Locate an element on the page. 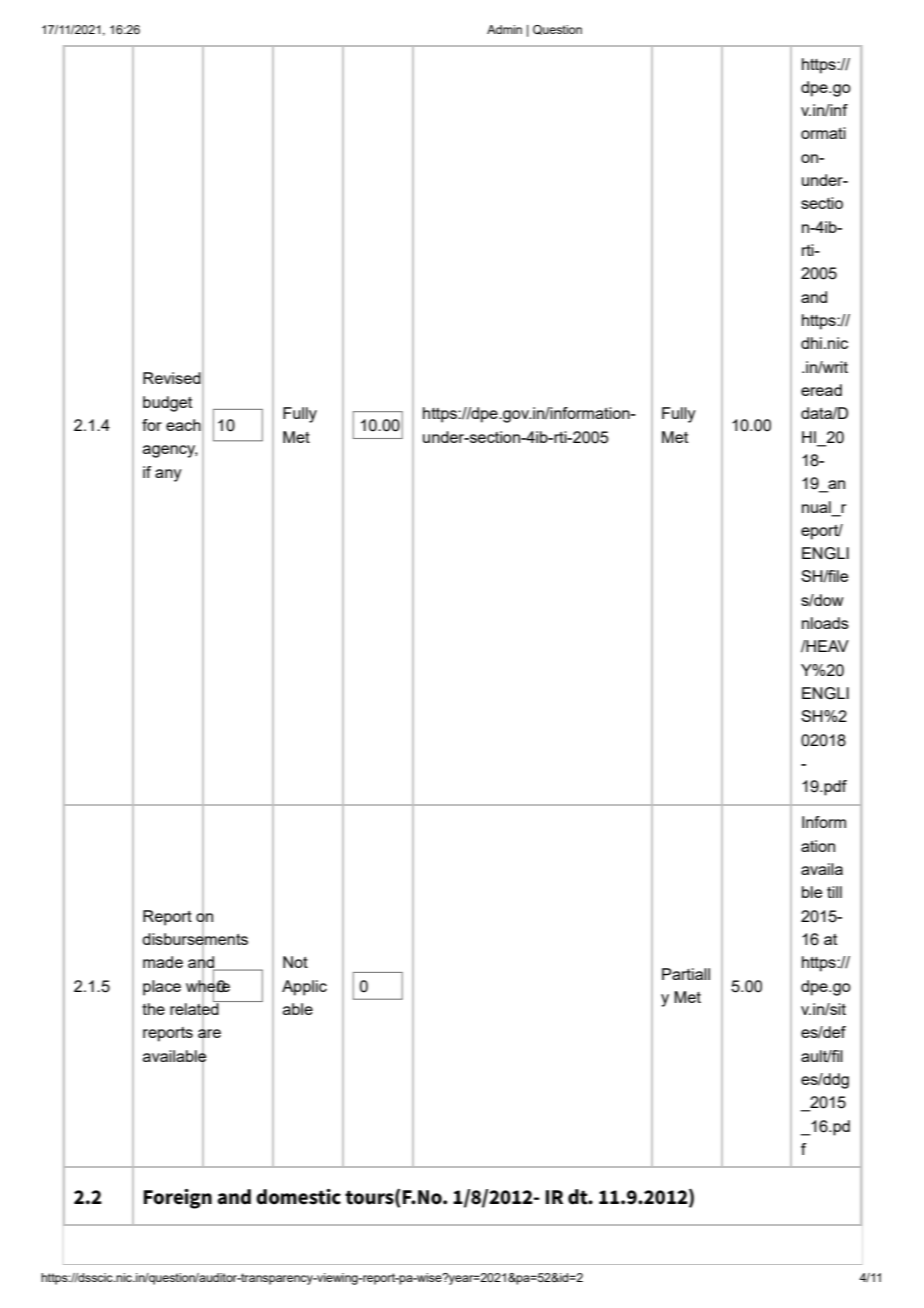  related is located at coordinates (195, 1009).
